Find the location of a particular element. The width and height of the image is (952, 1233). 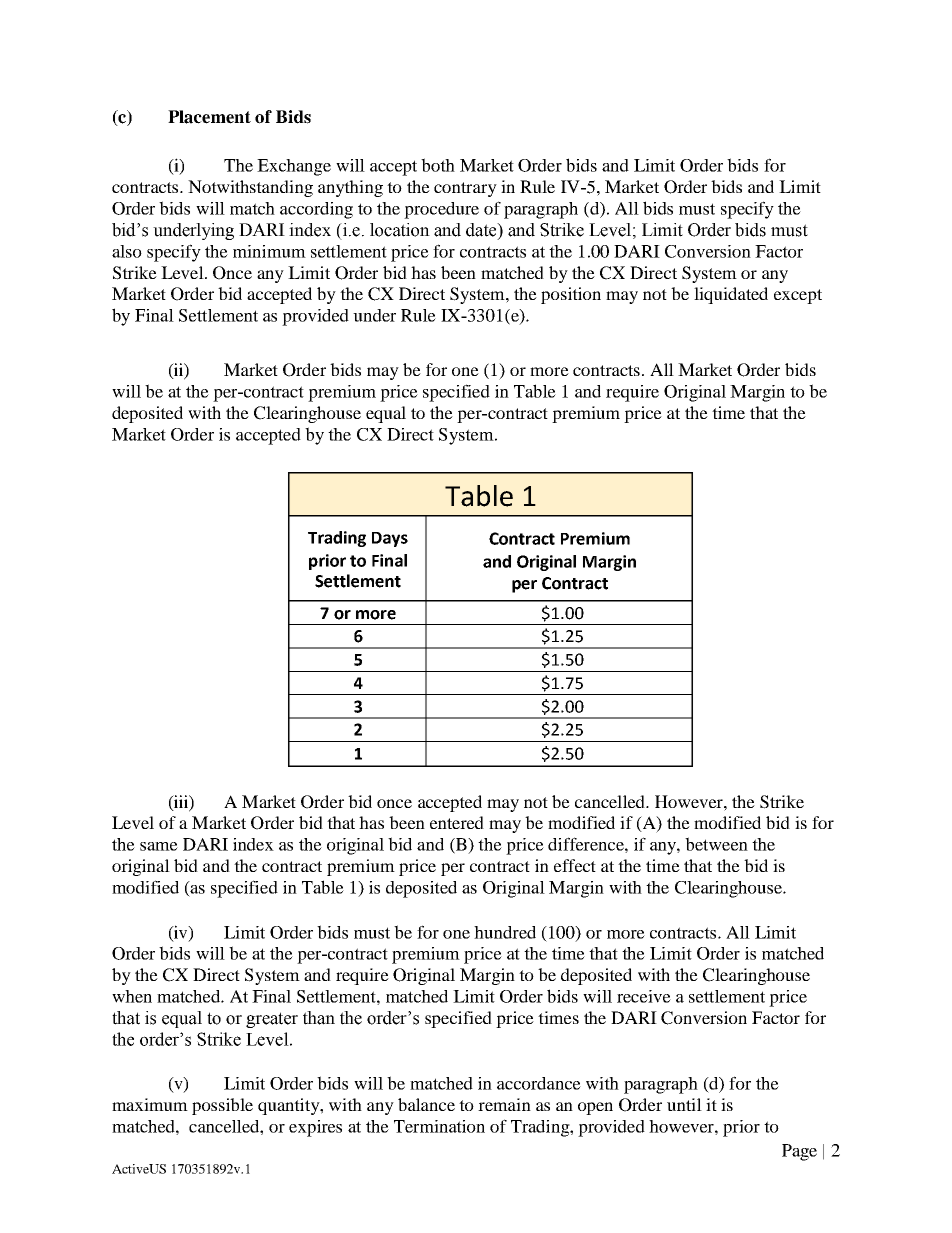

hundred is located at coordinates (505, 932).
